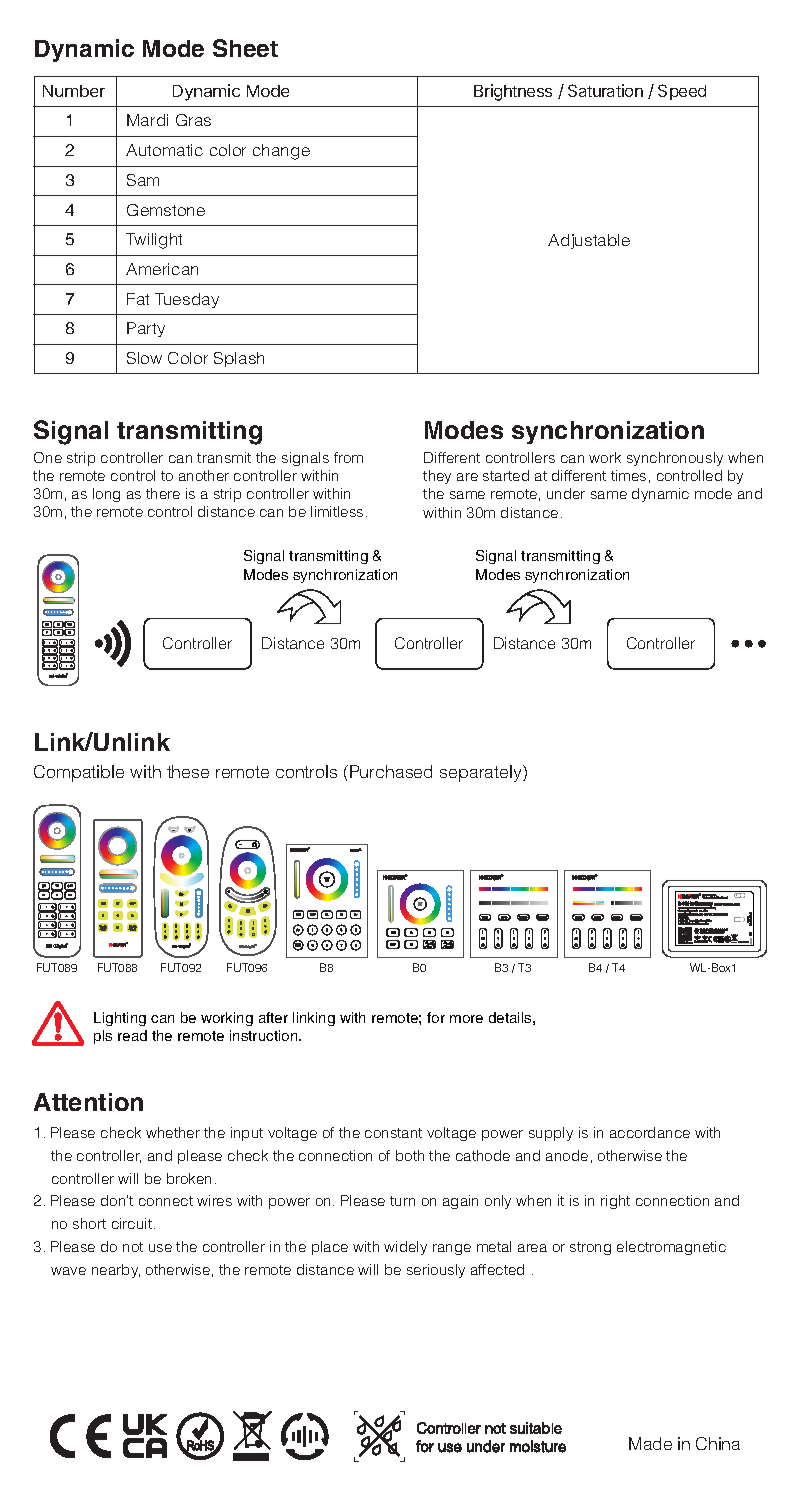  I want to click on change, so click(281, 152).
